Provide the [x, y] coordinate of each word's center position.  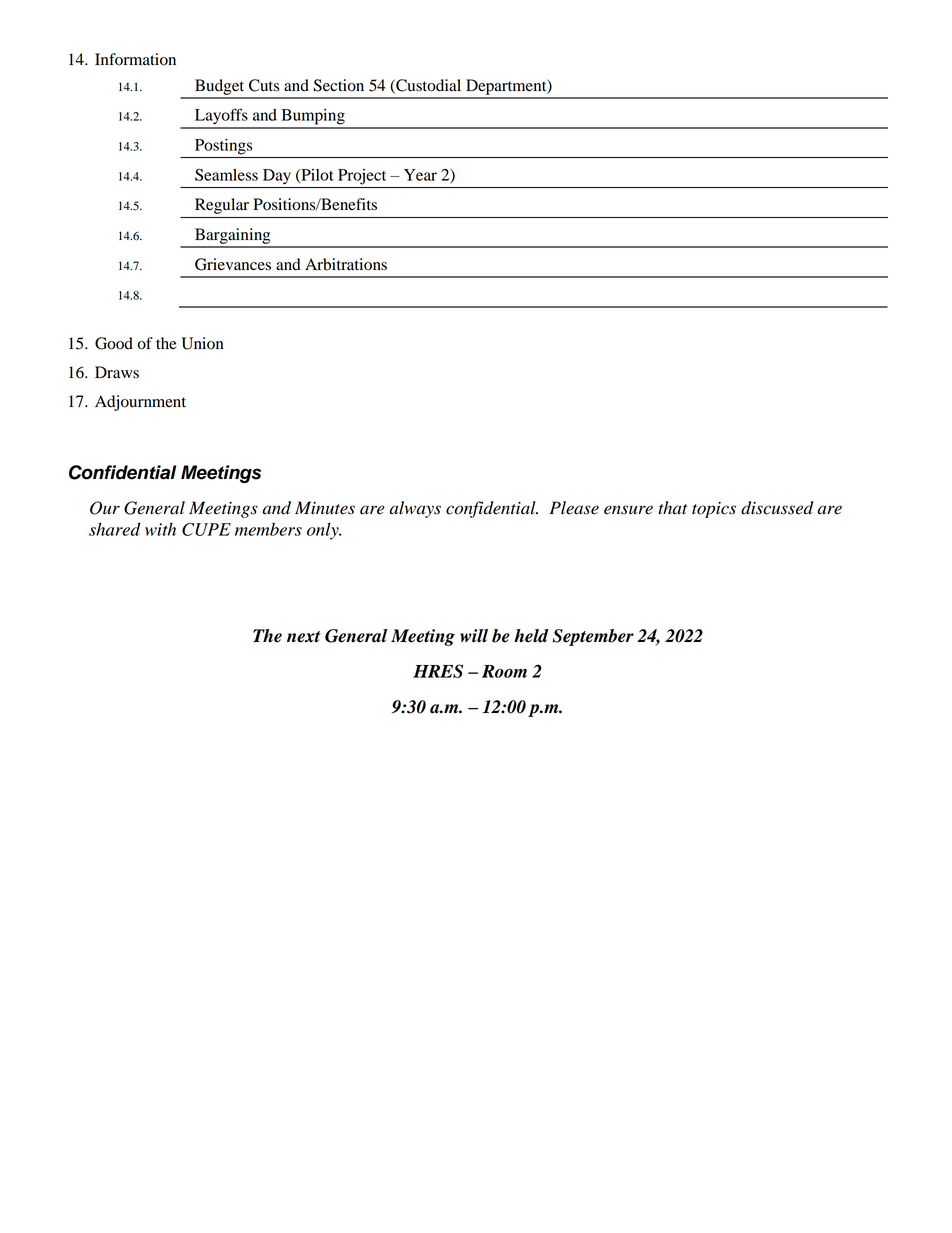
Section [338, 85]
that [672, 508]
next [303, 637]
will [474, 635]
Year [420, 175]
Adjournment [140, 403]
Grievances [233, 264]
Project [362, 177]
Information [135, 59]
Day [277, 177]
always [415, 509]
